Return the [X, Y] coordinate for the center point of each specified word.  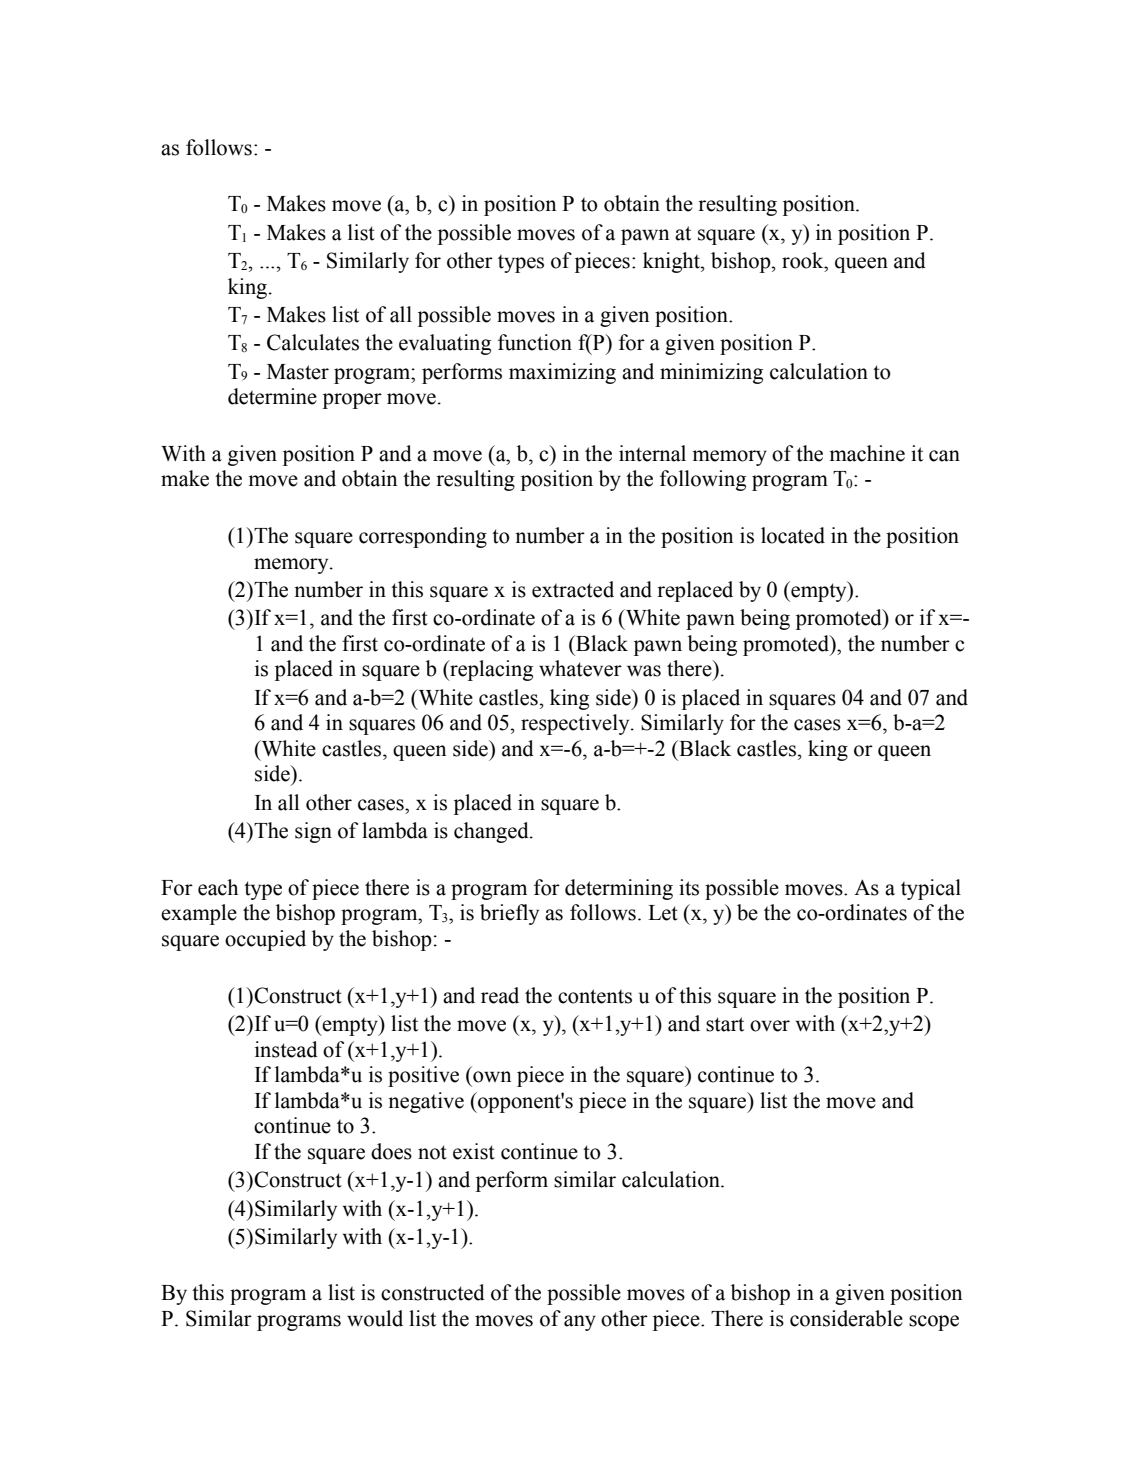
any [580, 1323]
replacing [490, 670]
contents [595, 996]
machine [867, 453]
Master [298, 372]
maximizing [562, 373]
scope [934, 1323]
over [770, 1026]
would [375, 1318]
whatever [580, 668]
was [644, 671]
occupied [265, 940]
